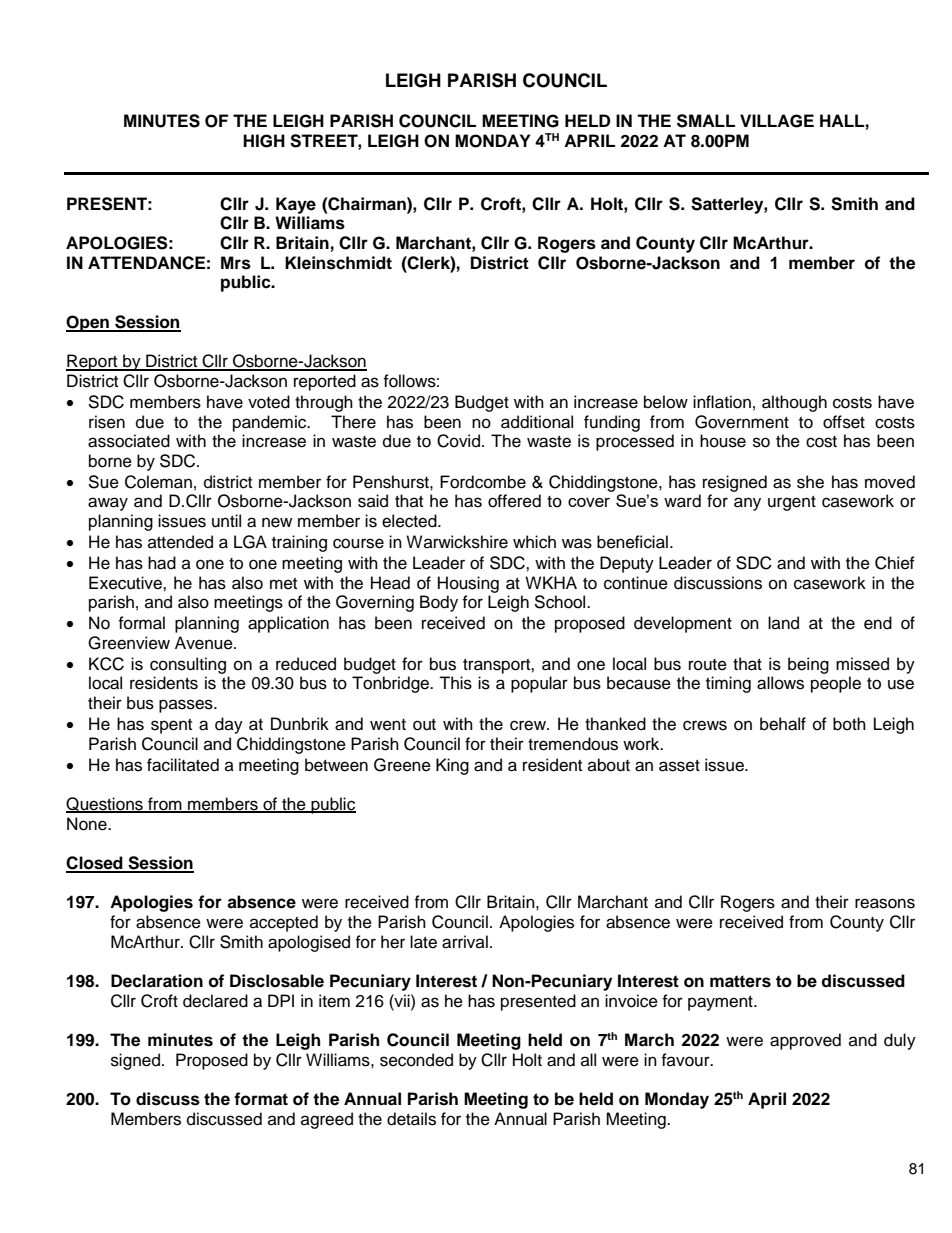 The height and width of the page is (1233, 952). I want to click on land, so click(783, 623).
